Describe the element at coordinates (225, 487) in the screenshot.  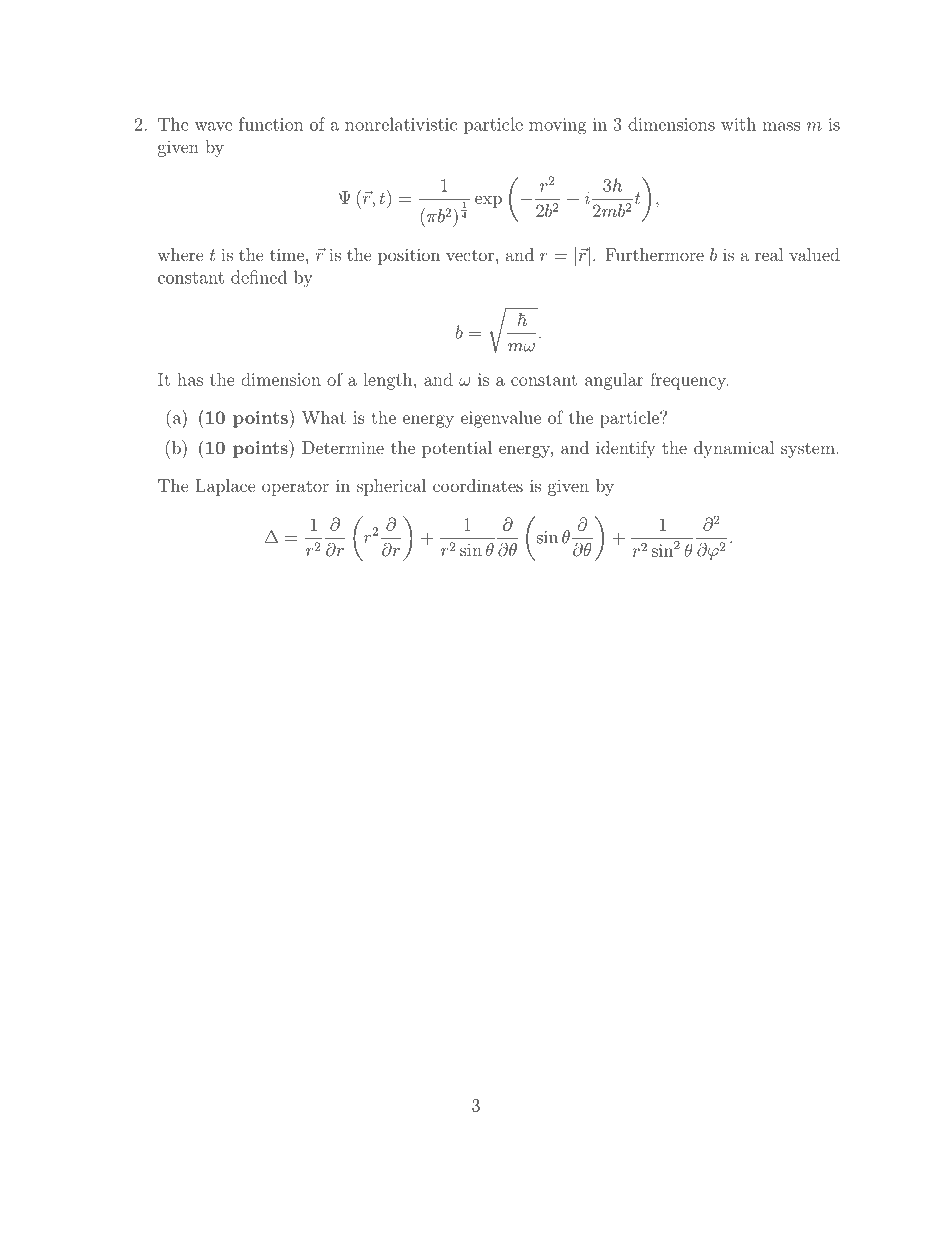
I see `Laplace` at that location.
